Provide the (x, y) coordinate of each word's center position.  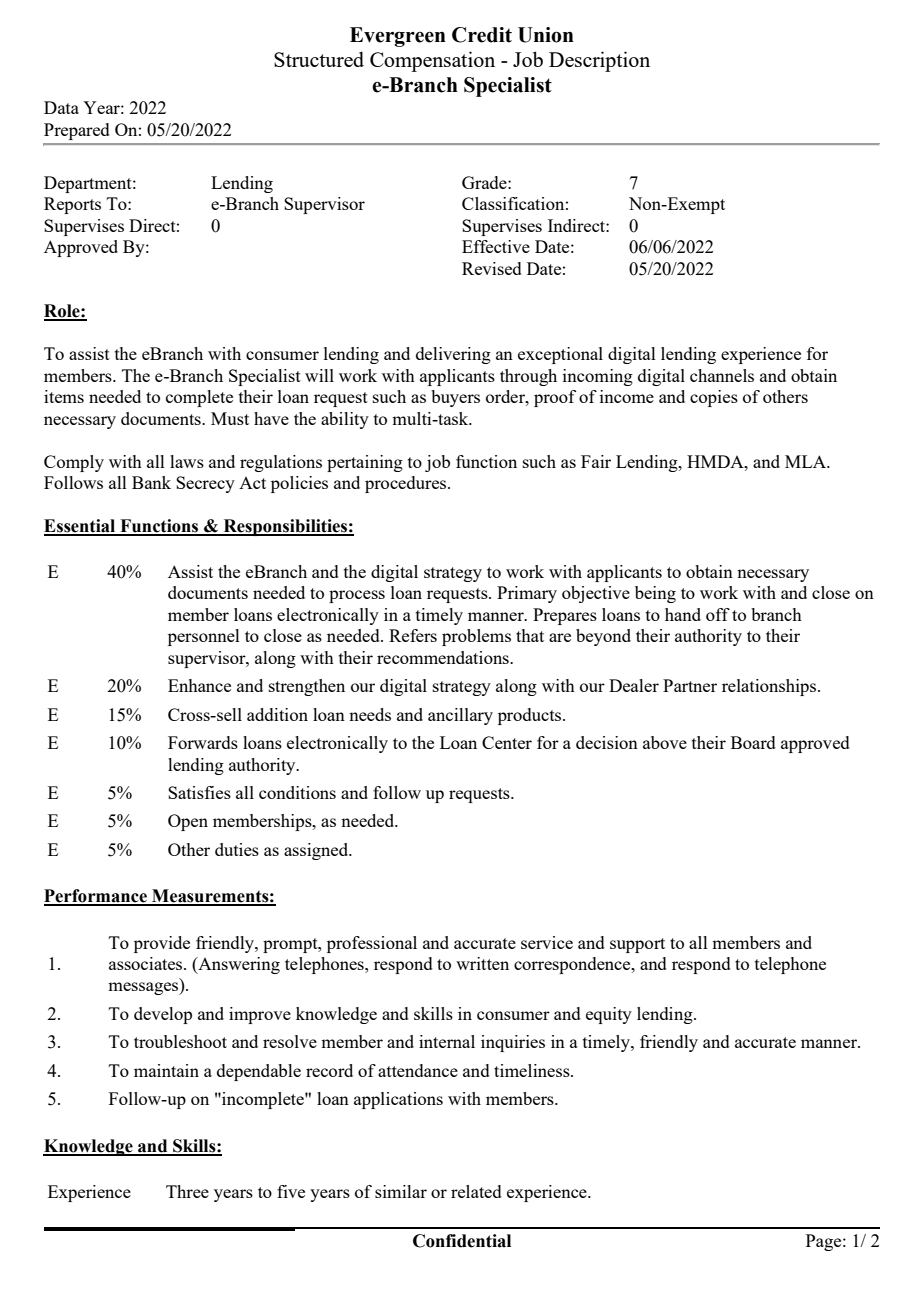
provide (162, 944)
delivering (453, 355)
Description (599, 61)
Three (187, 1191)
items (64, 396)
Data (61, 107)
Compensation (432, 61)
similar (401, 1191)
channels (722, 375)
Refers (413, 635)
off (718, 614)
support (637, 945)
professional (372, 944)
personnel (204, 637)
